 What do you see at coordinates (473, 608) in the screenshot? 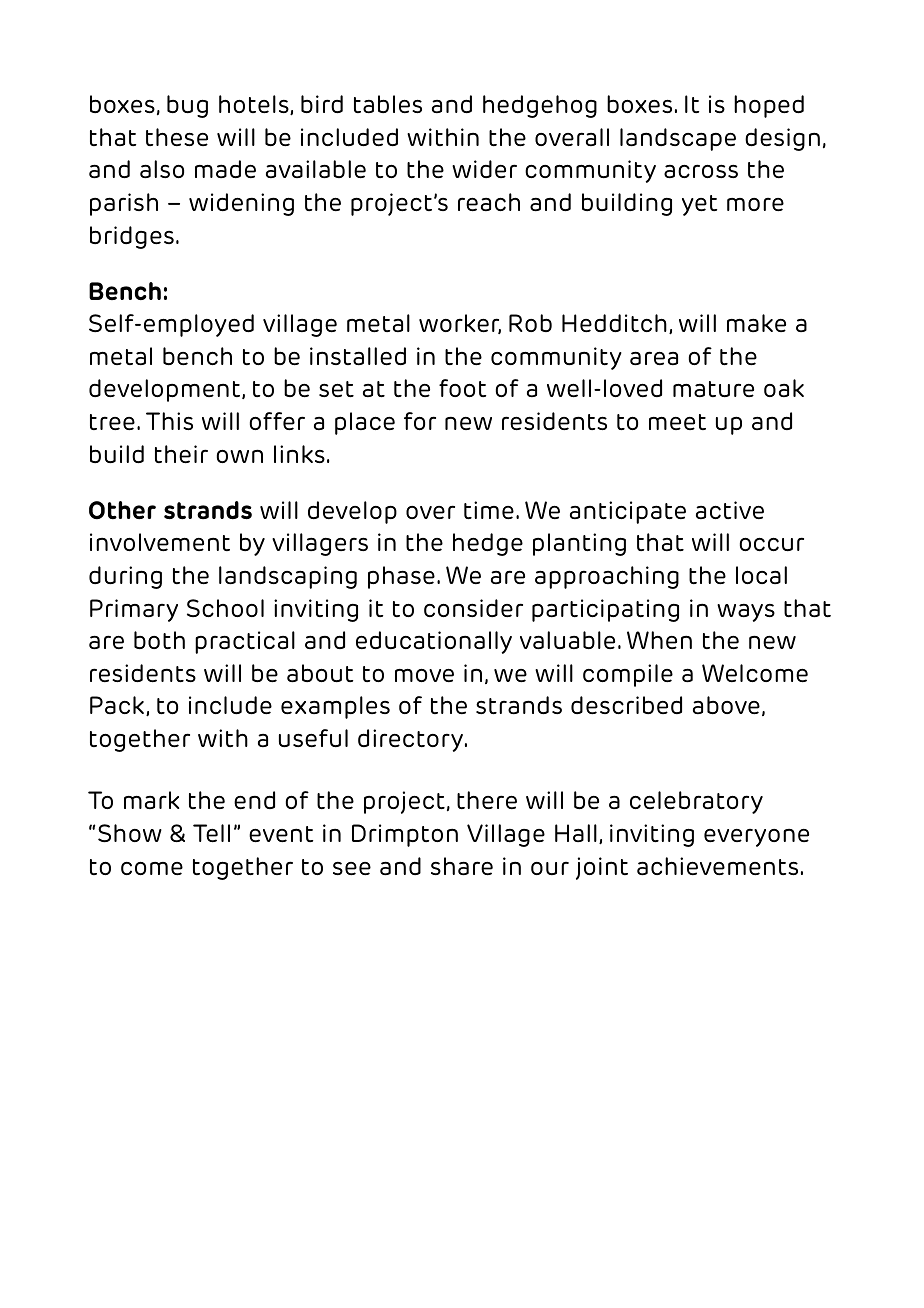
I see `consider` at bounding box center [473, 608].
